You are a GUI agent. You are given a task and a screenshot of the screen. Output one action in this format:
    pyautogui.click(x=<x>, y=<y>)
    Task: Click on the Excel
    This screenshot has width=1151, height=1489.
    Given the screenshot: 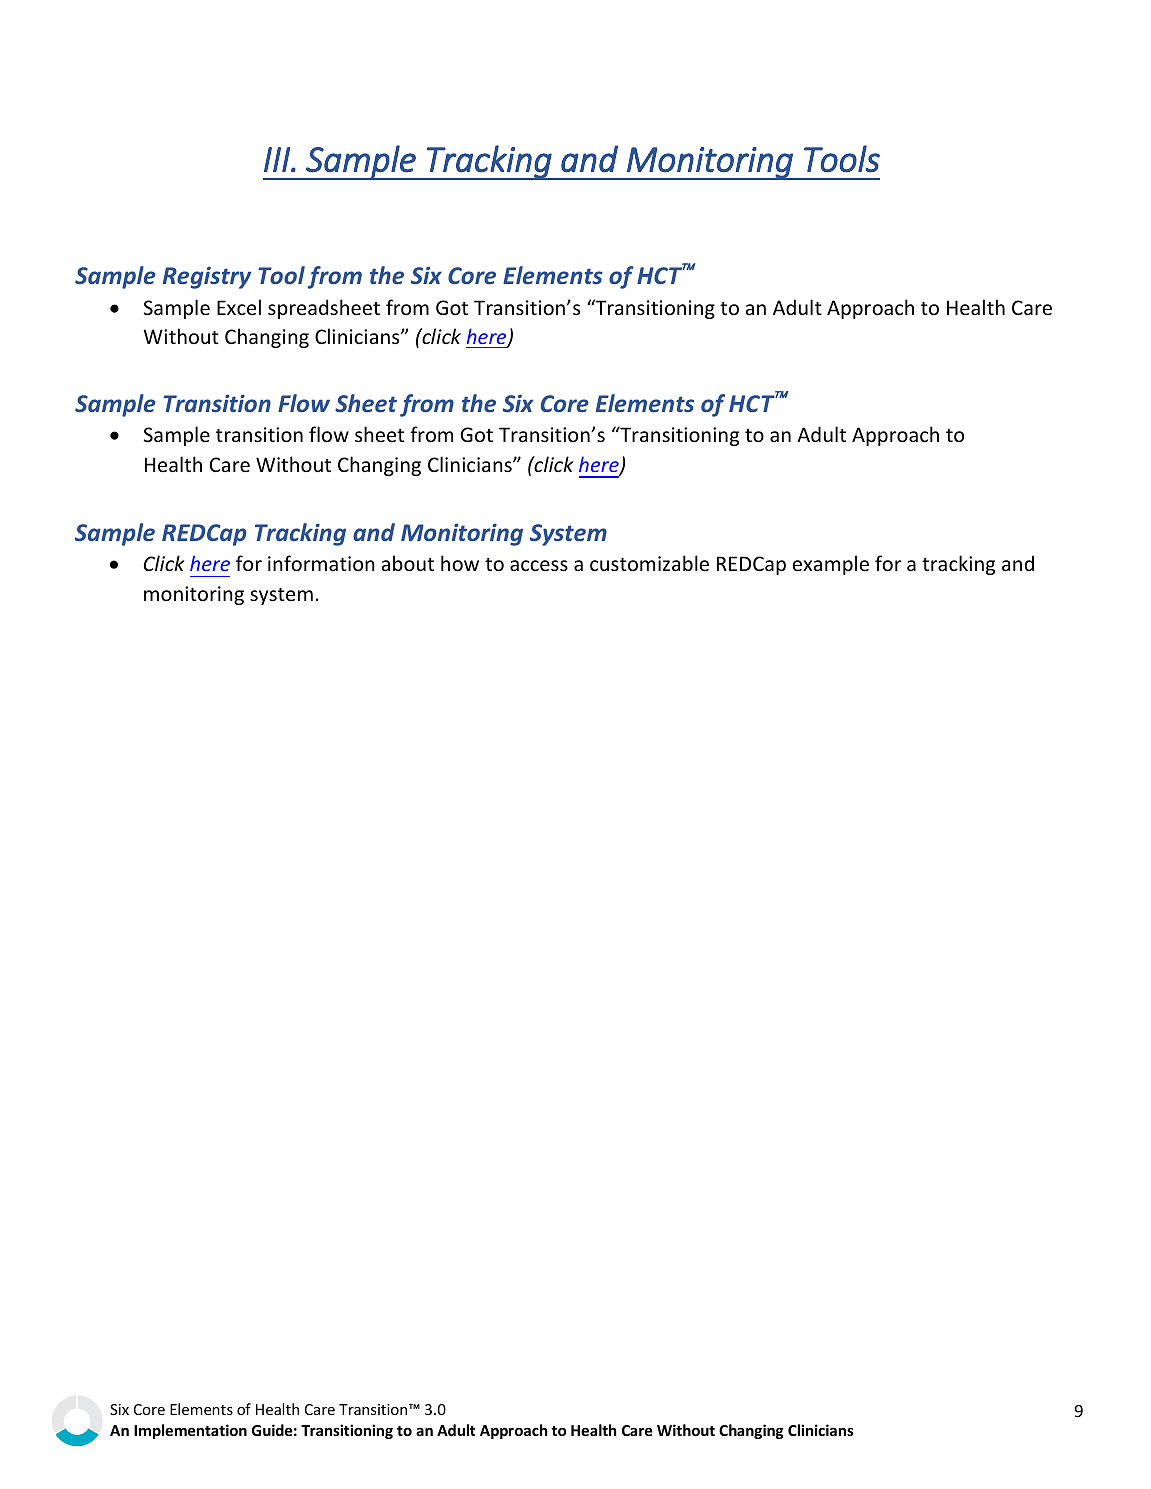 What is the action you would take?
    pyautogui.click(x=239, y=307)
